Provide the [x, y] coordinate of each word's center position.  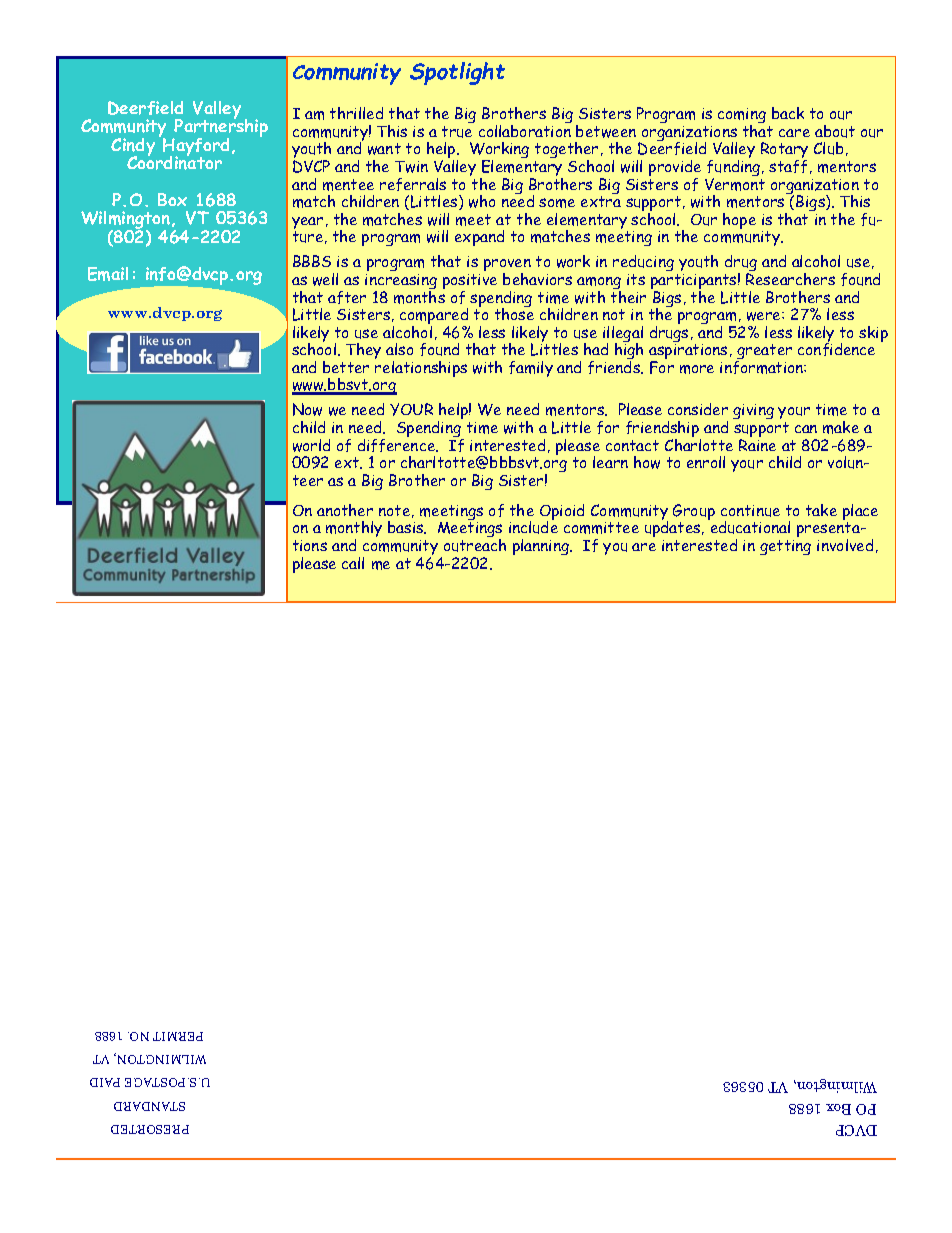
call [353, 563]
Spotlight [457, 73]
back [788, 113]
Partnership [220, 128]
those [514, 313]
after [347, 297]
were [765, 316]
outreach [475, 545]
